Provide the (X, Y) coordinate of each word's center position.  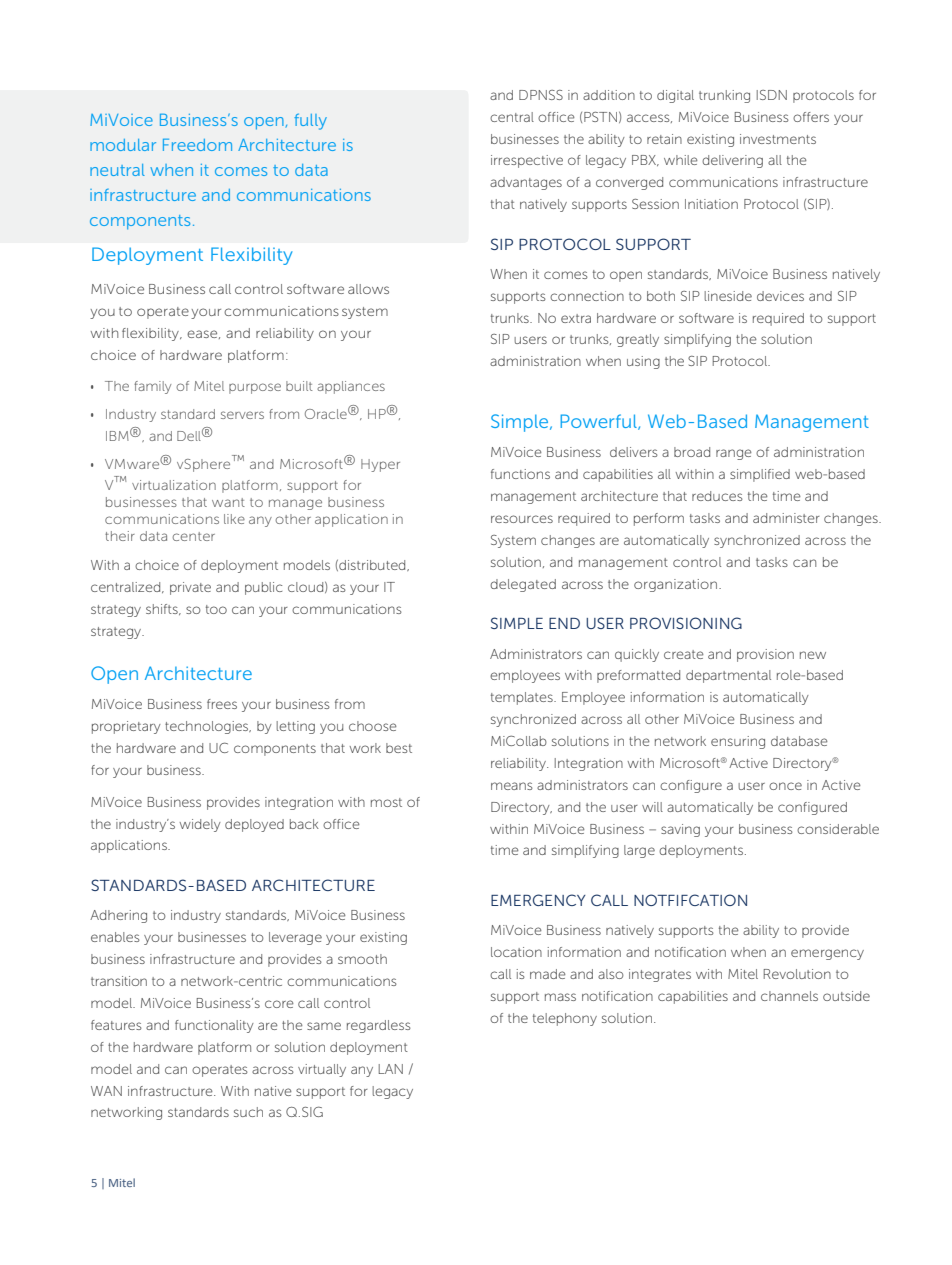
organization (675, 585)
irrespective (527, 161)
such (248, 1112)
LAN (391, 1069)
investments (778, 139)
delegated (523, 585)
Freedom (197, 145)
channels (789, 996)
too (216, 609)
